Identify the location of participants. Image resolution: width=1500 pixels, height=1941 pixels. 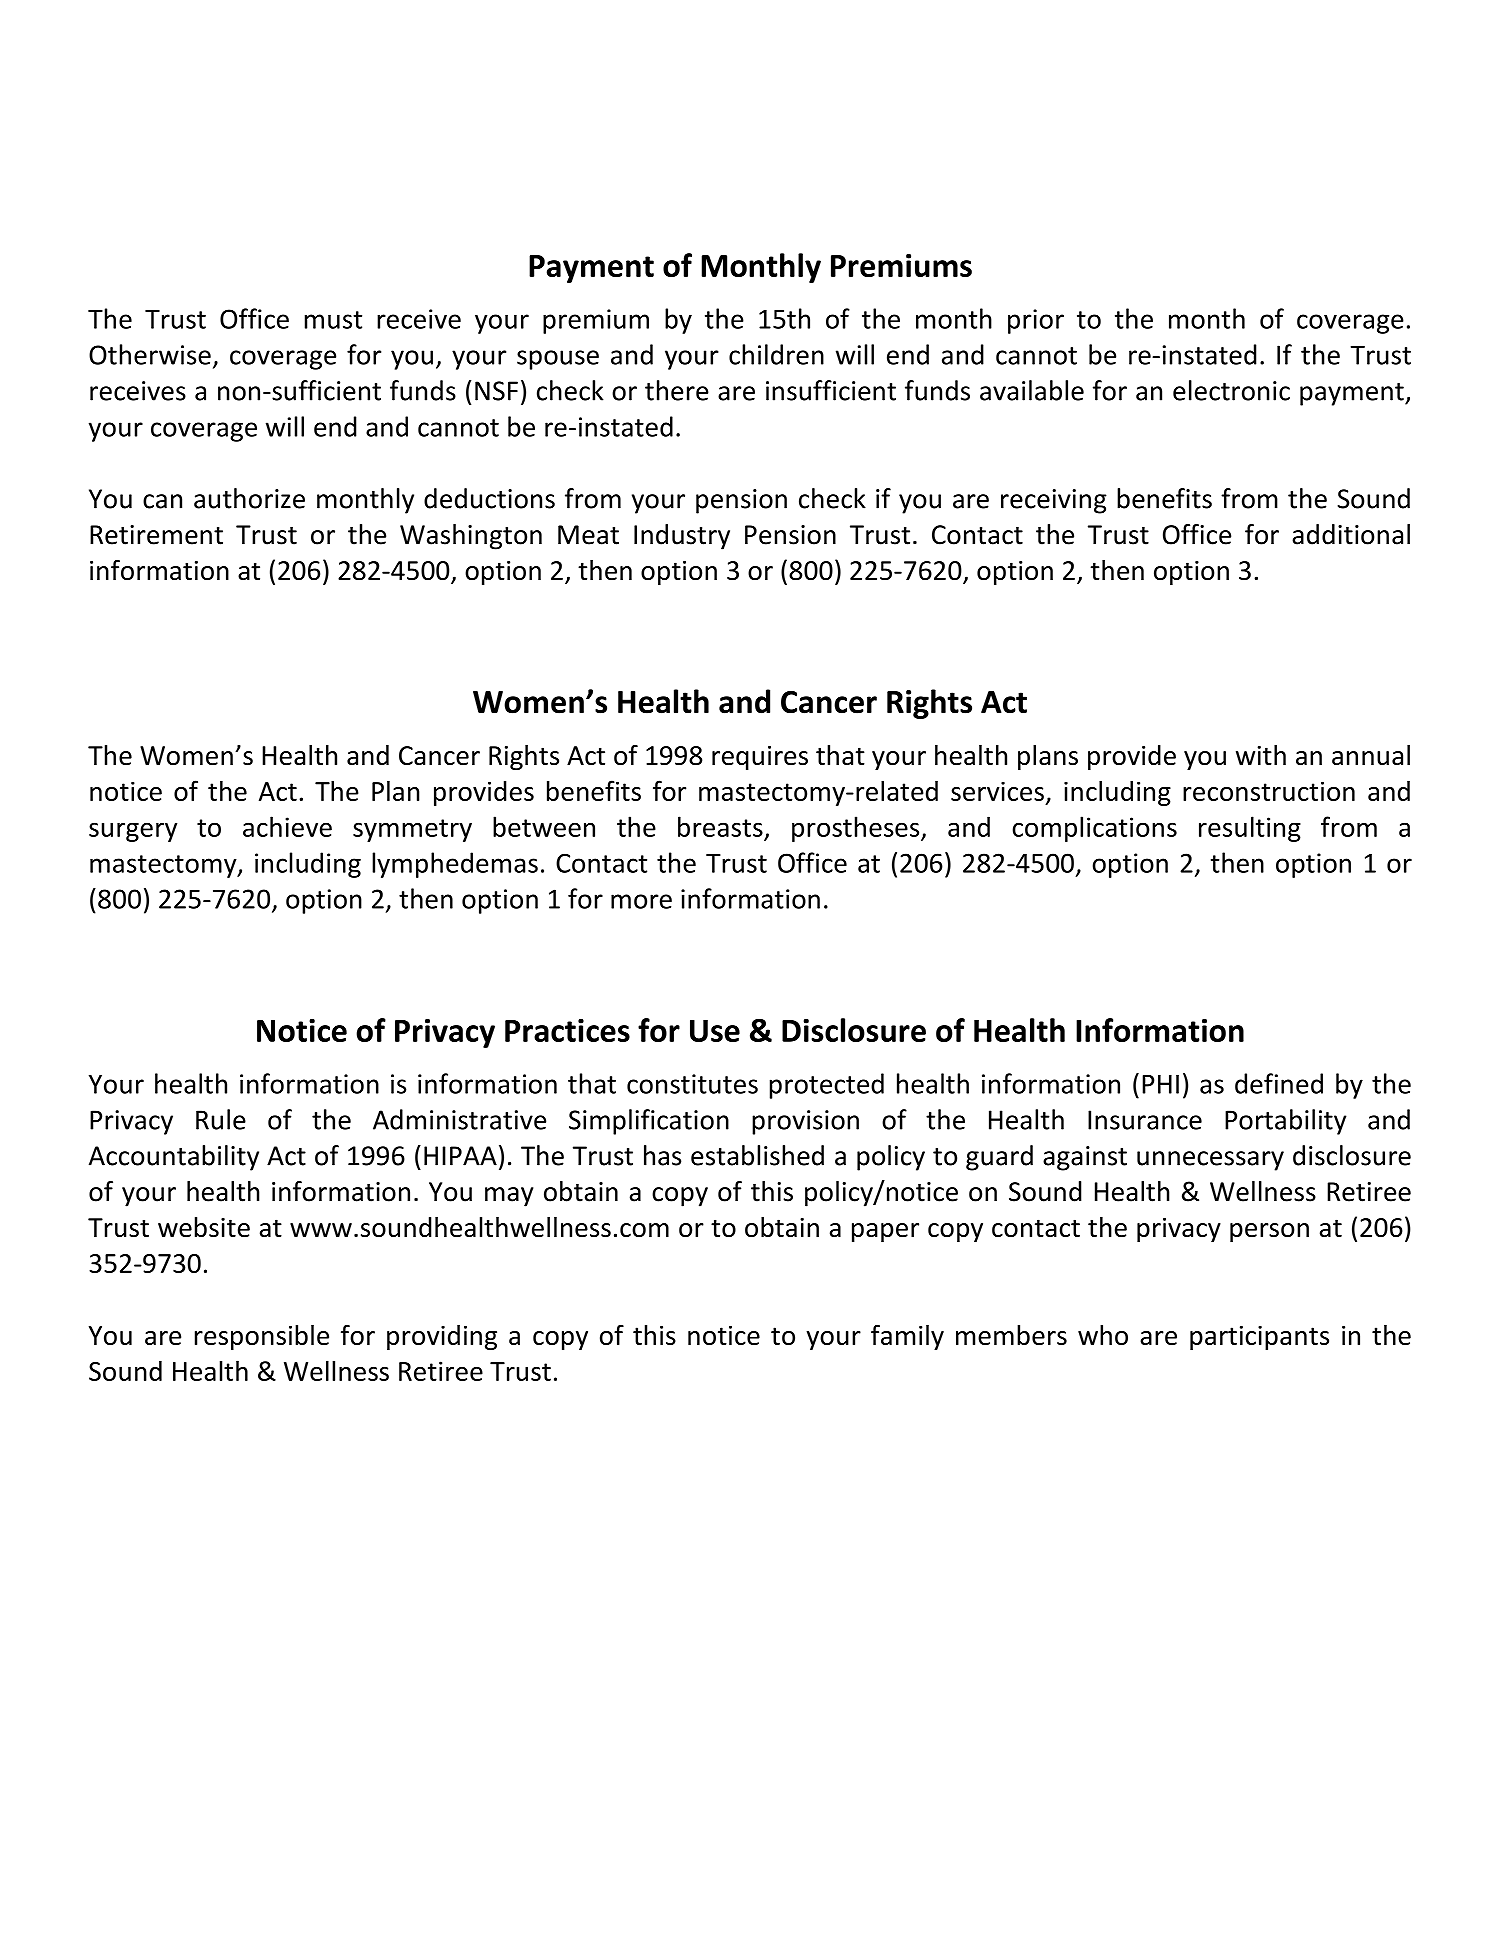
(1259, 1338).
